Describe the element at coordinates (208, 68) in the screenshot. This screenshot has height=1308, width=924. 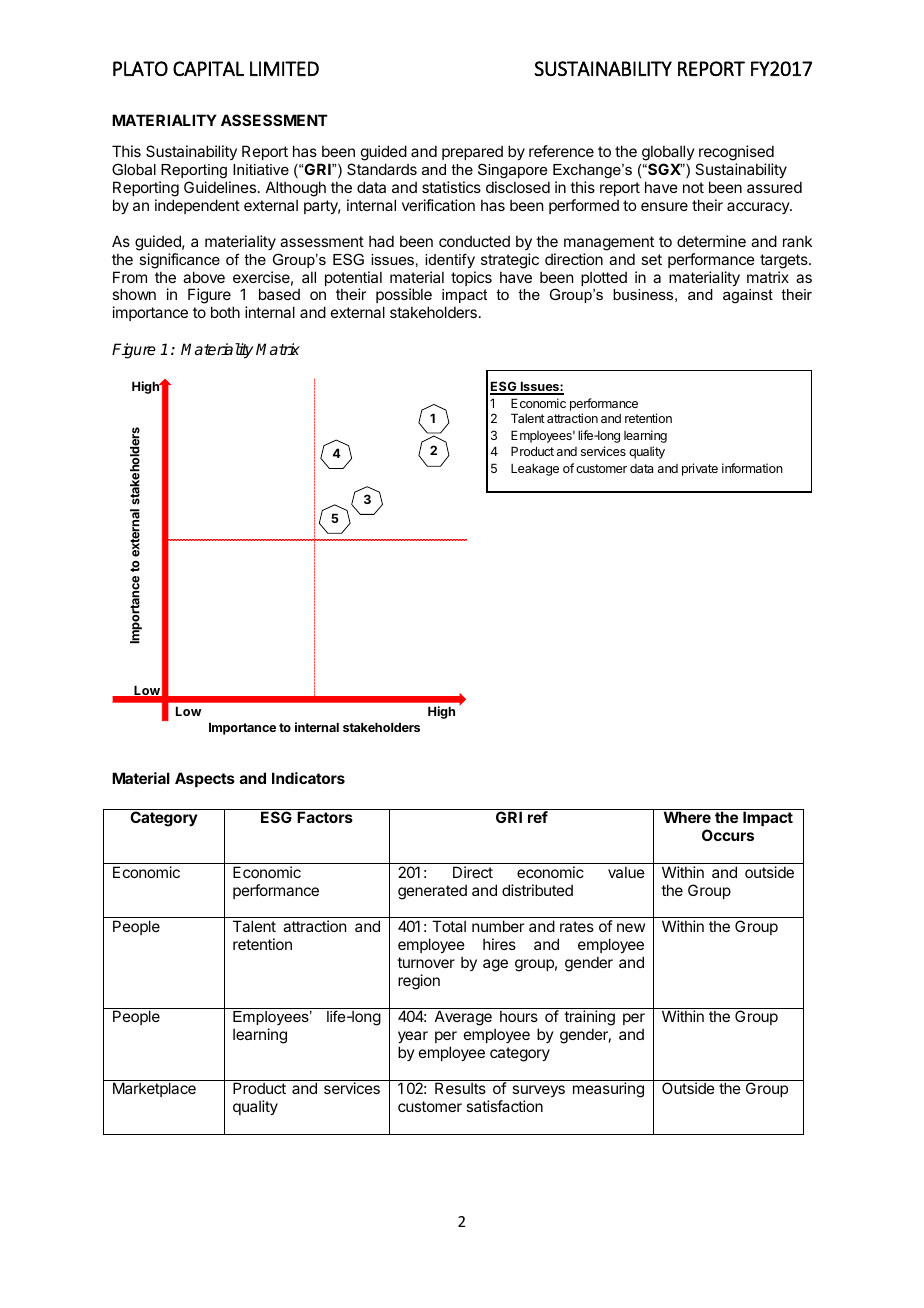
I see `CAPITAL` at that location.
